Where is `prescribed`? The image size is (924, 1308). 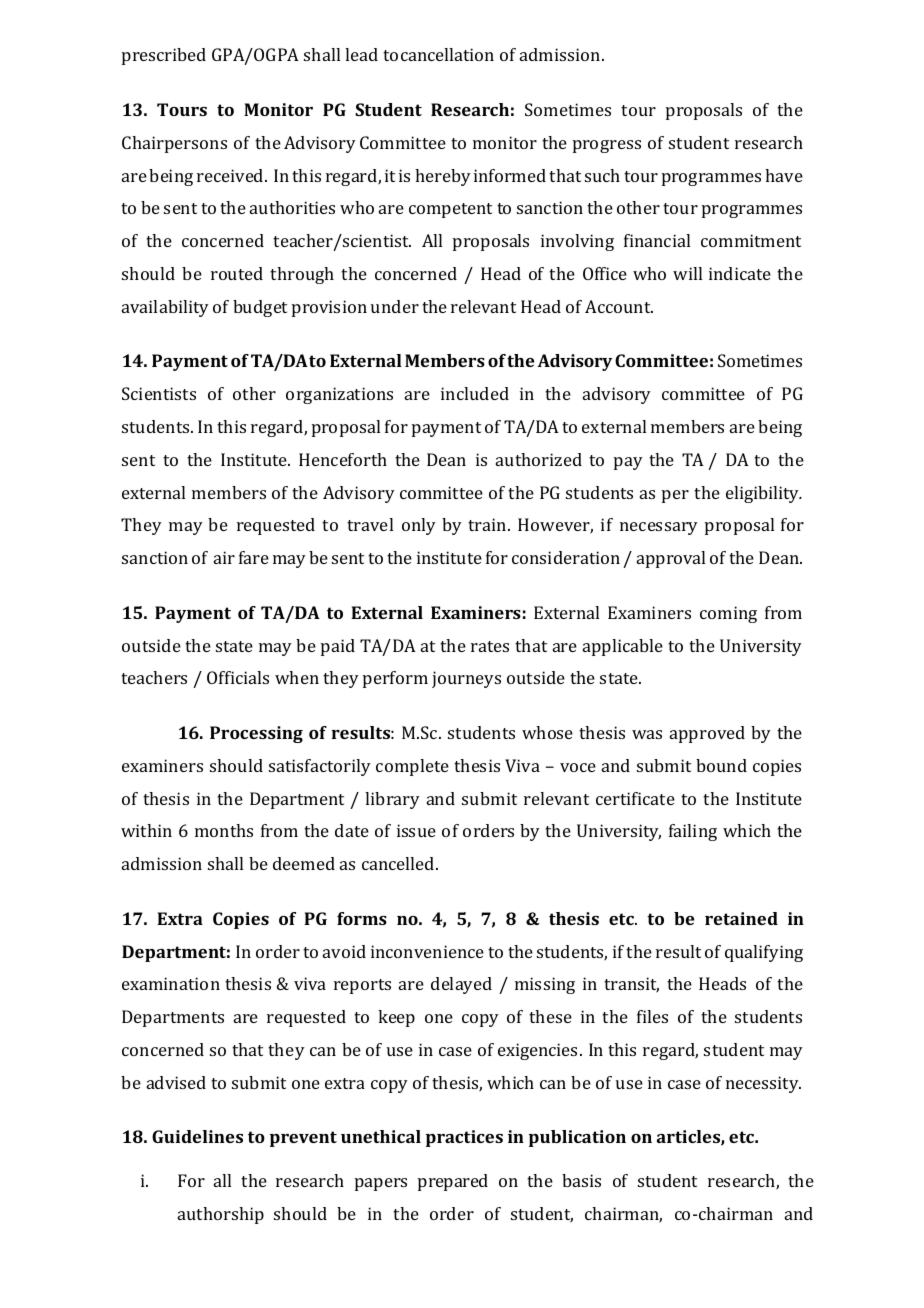 prescribed is located at coordinates (164, 56).
